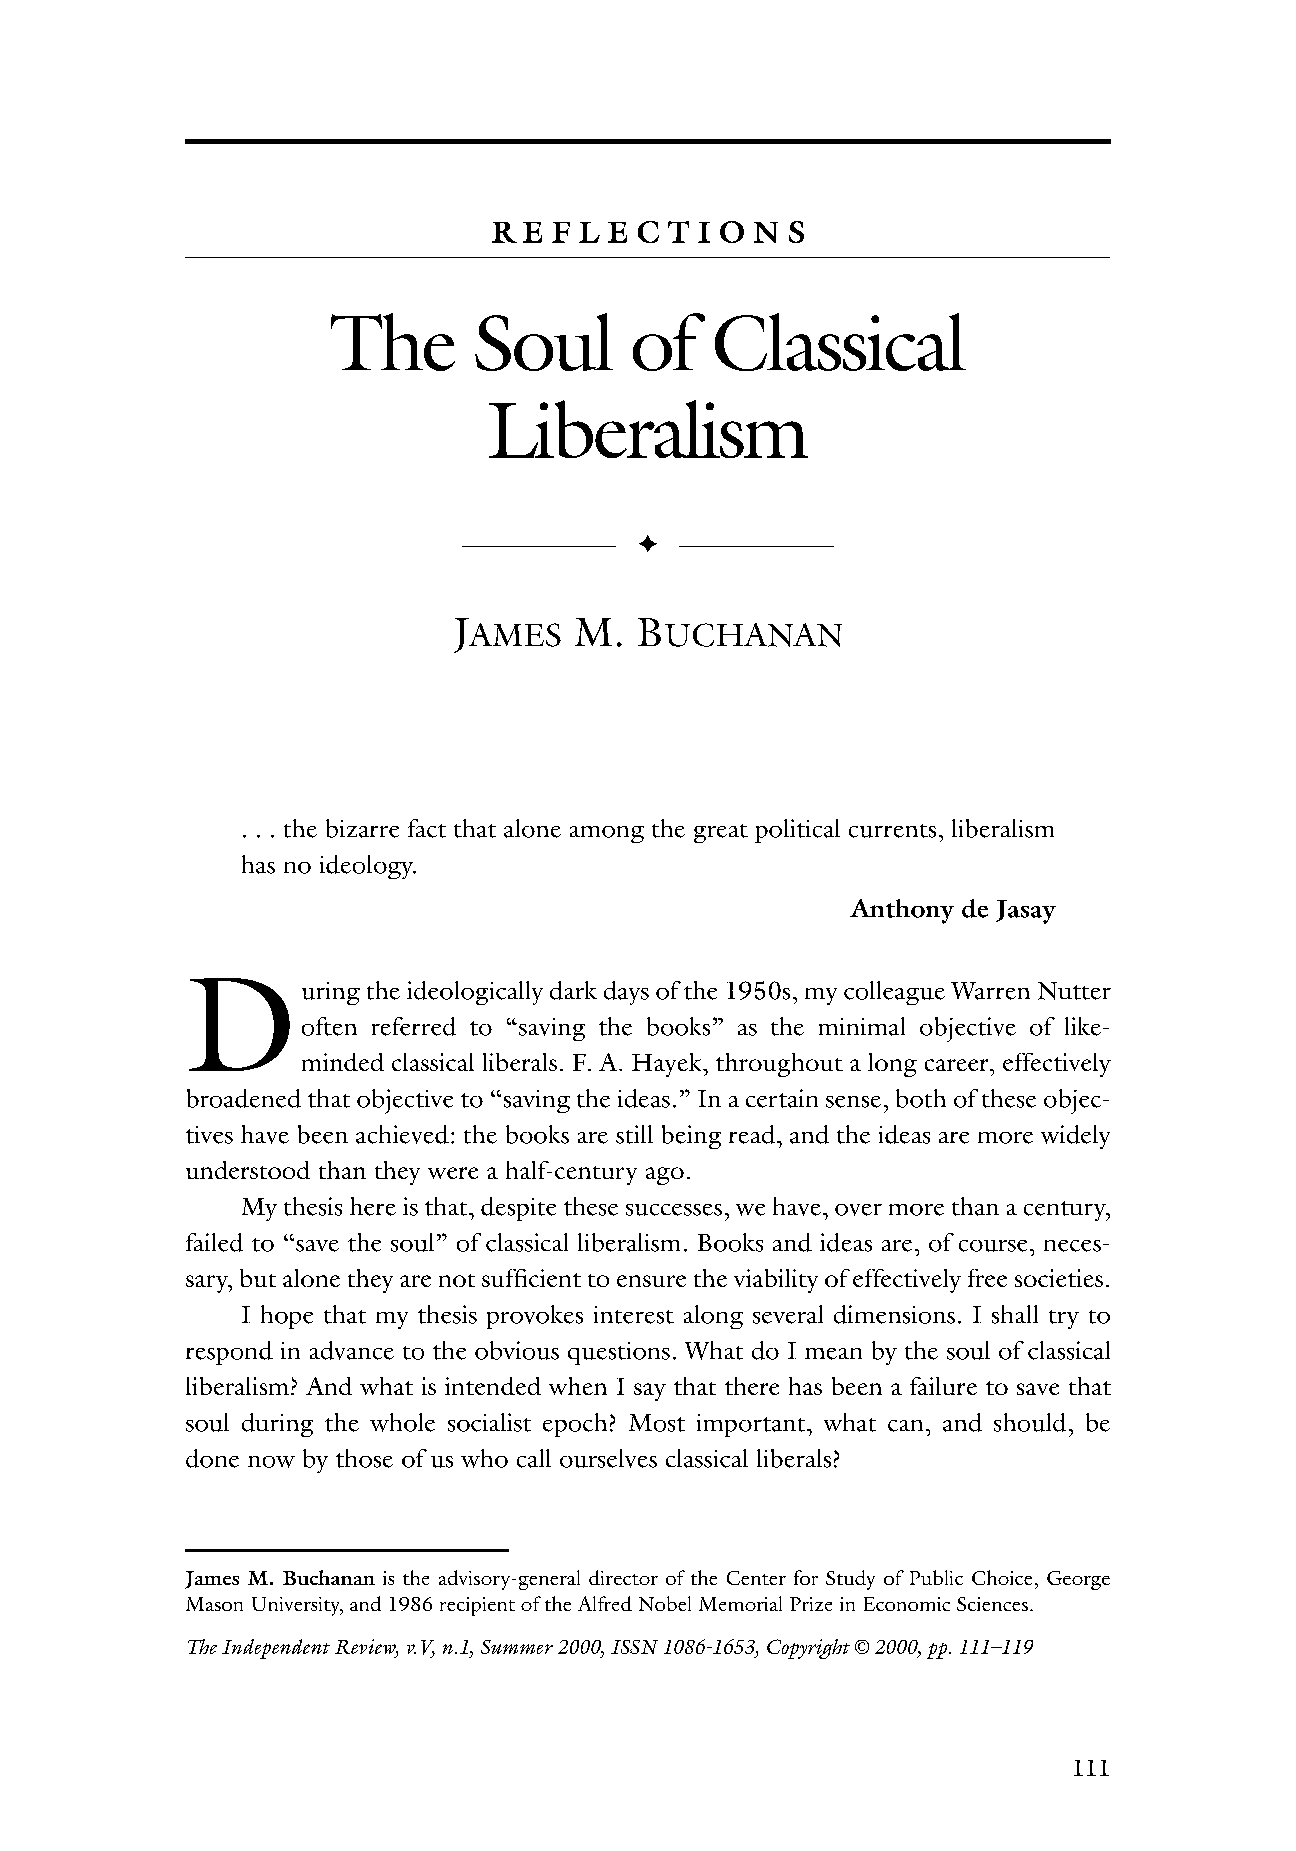  Describe the element at coordinates (648, 232) in the document. I see `REFLECTIONS` at that location.
